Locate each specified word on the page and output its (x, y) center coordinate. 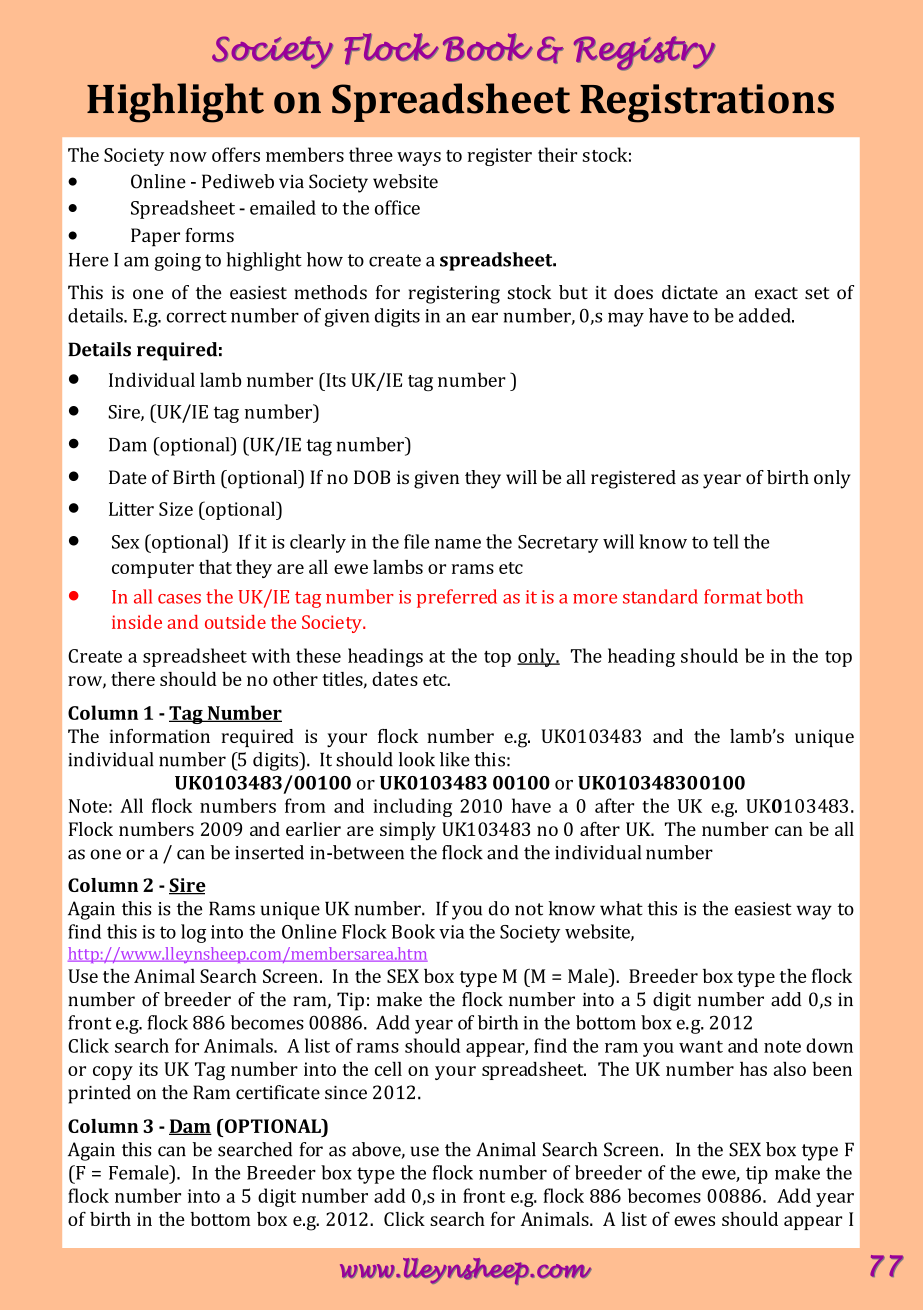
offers (236, 154)
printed (99, 1094)
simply (408, 831)
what (621, 908)
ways (419, 159)
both (784, 596)
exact (776, 293)
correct (196, 316)
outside (235, 622)
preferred (457, 598)
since (346, 1093)
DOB (372, 477)
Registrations (707, 103)
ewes (694, 1221)
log (193, 933)
